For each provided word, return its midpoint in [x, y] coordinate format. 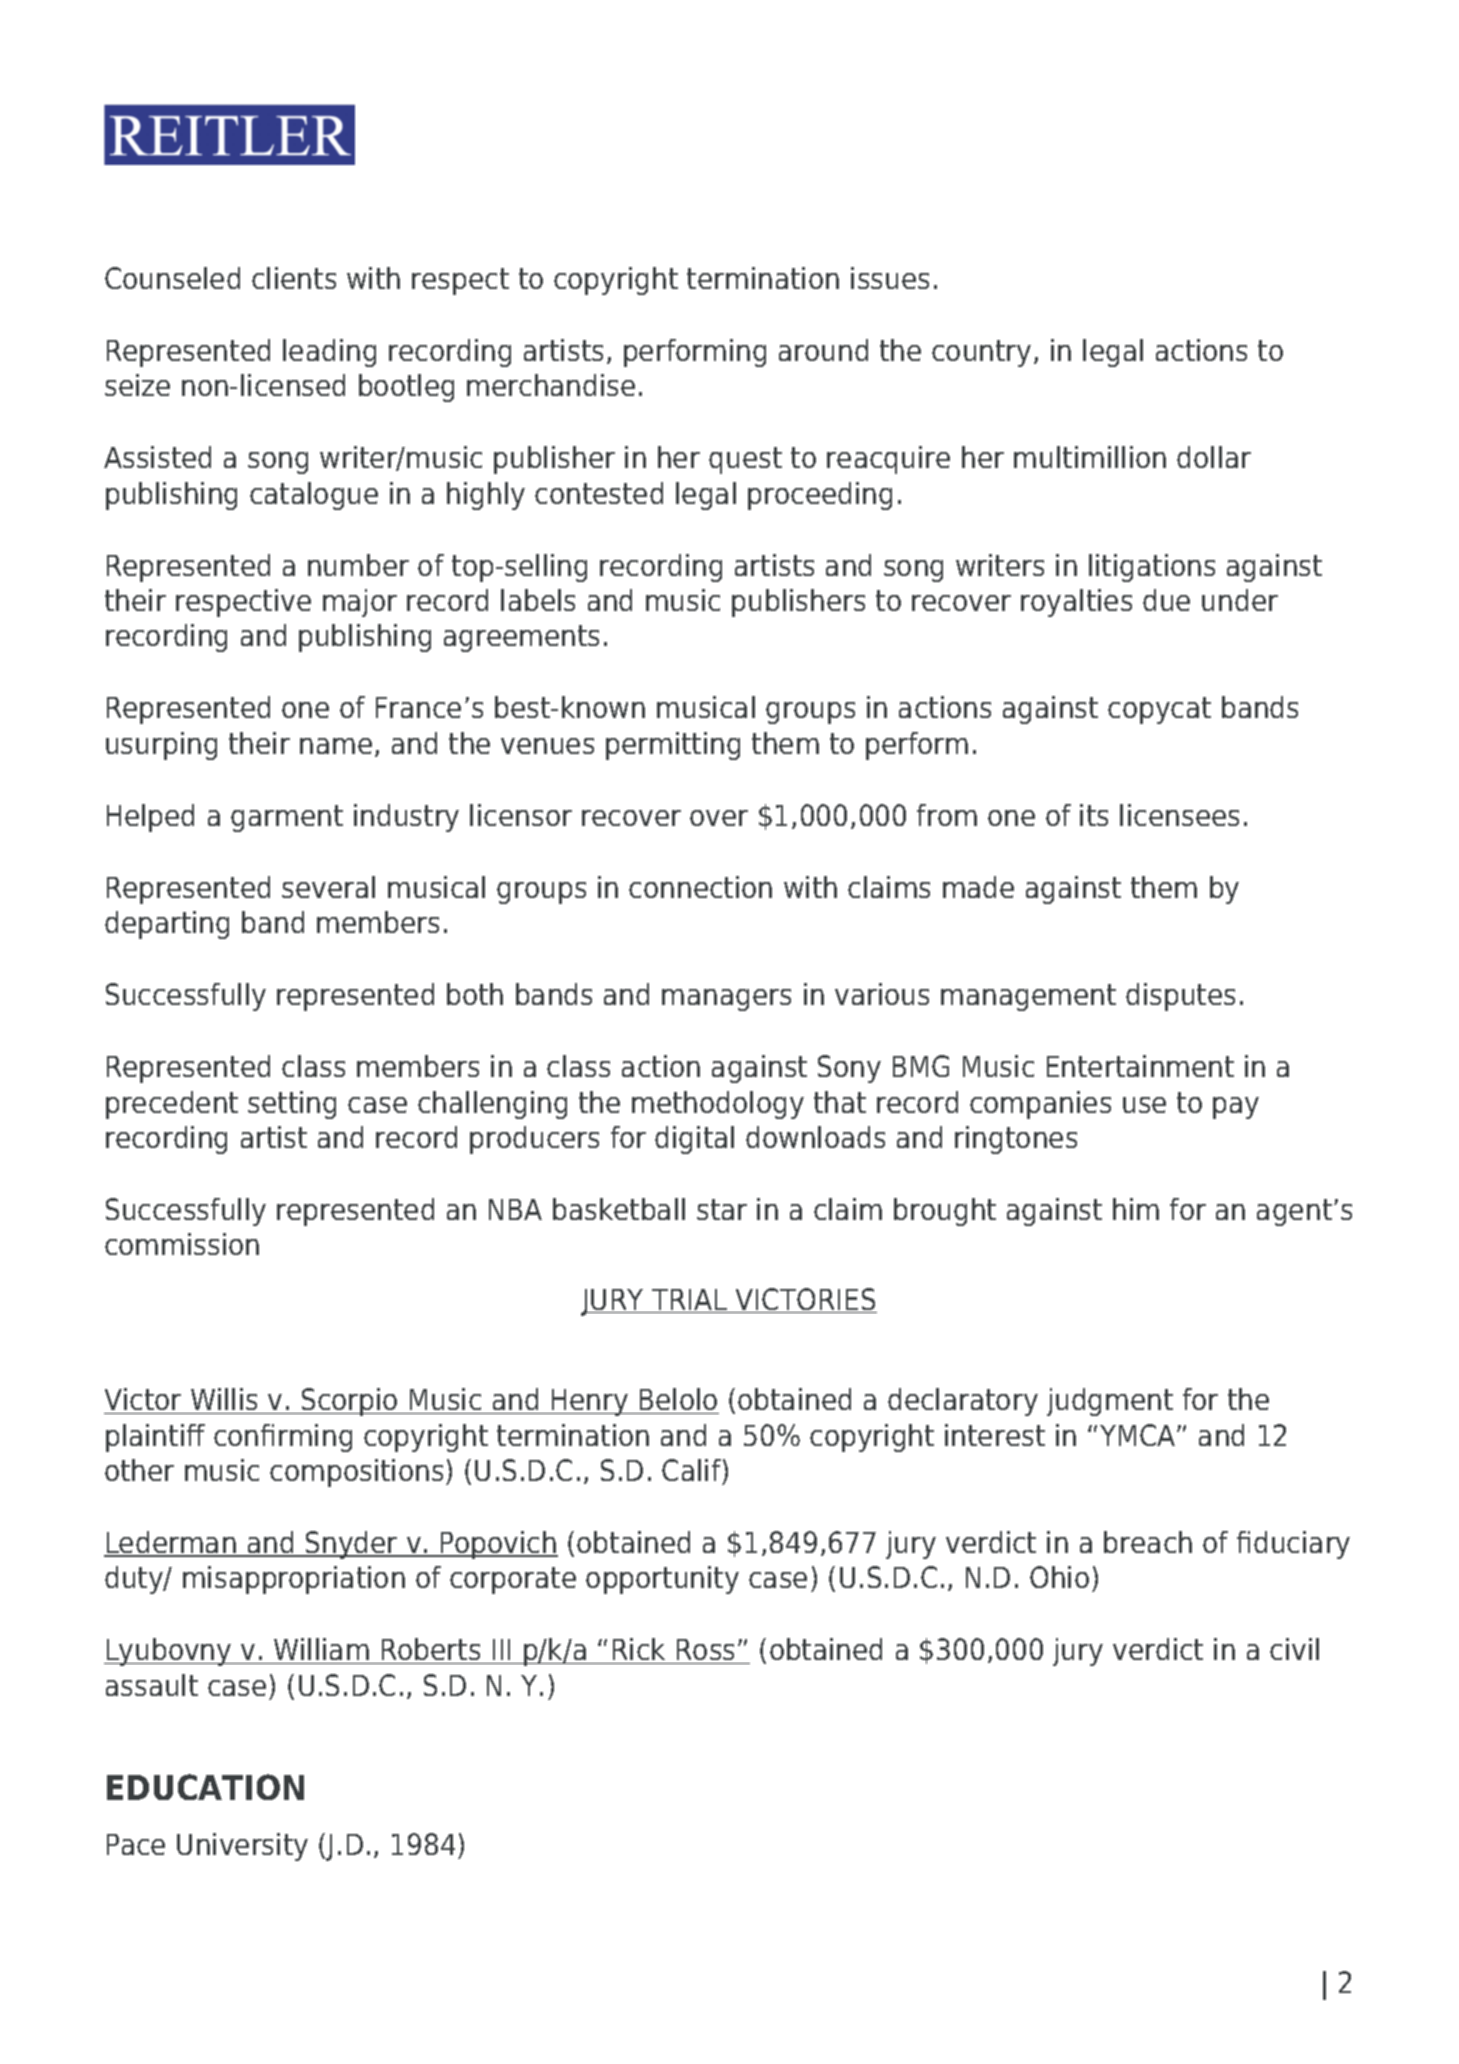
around [823, 350]
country [981, 353]
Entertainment [1140, 1066]
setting [292, 1105]
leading [329, 353]
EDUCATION [205, 1787]
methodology [718, 1105]
